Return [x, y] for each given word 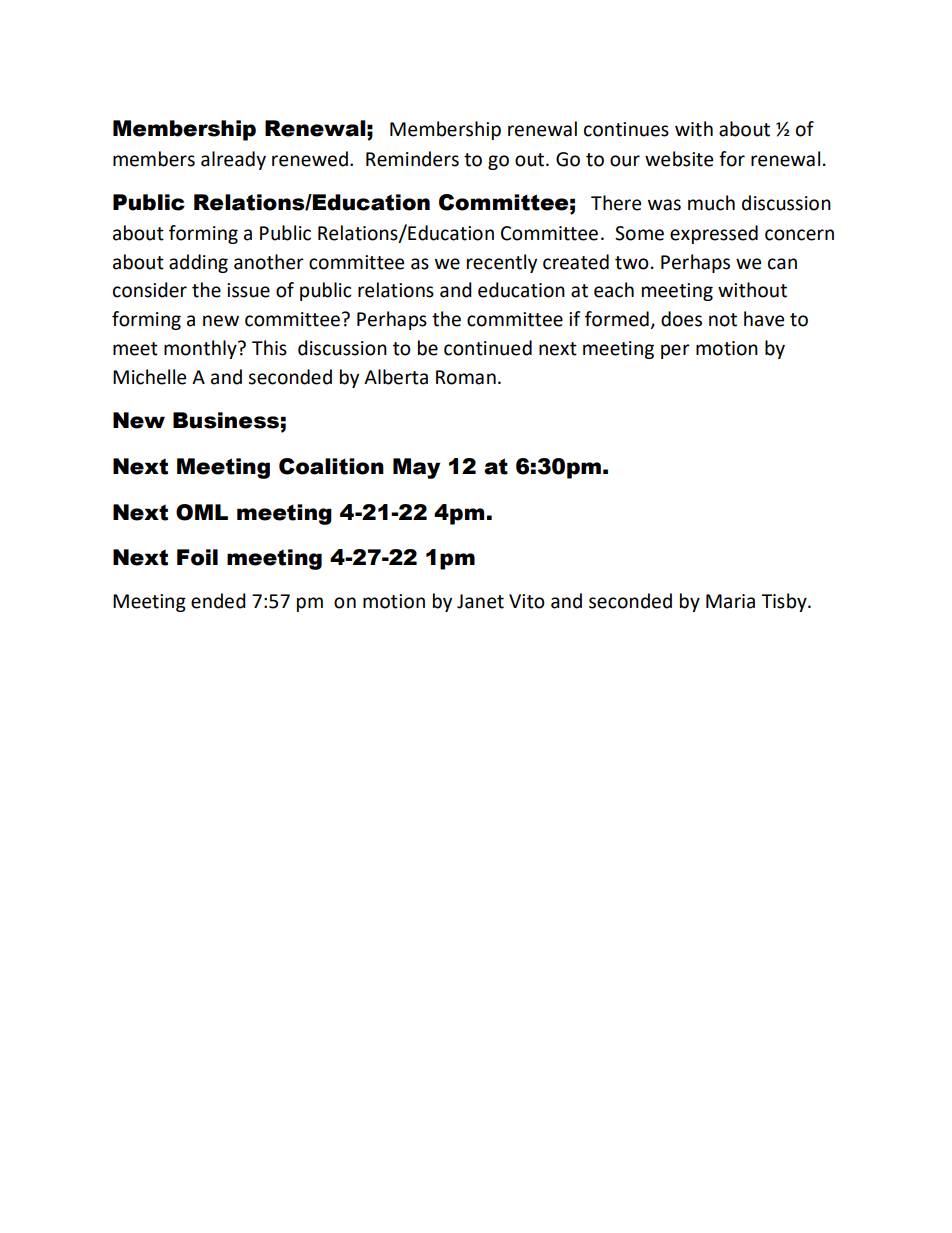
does [681, 319]
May [416, 468]
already [233, 160]
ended [218, 601]
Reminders [412, 159]
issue [248, 290]
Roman [466, 377]
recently [502, 263]
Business [226, 420]
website [679, 159]
